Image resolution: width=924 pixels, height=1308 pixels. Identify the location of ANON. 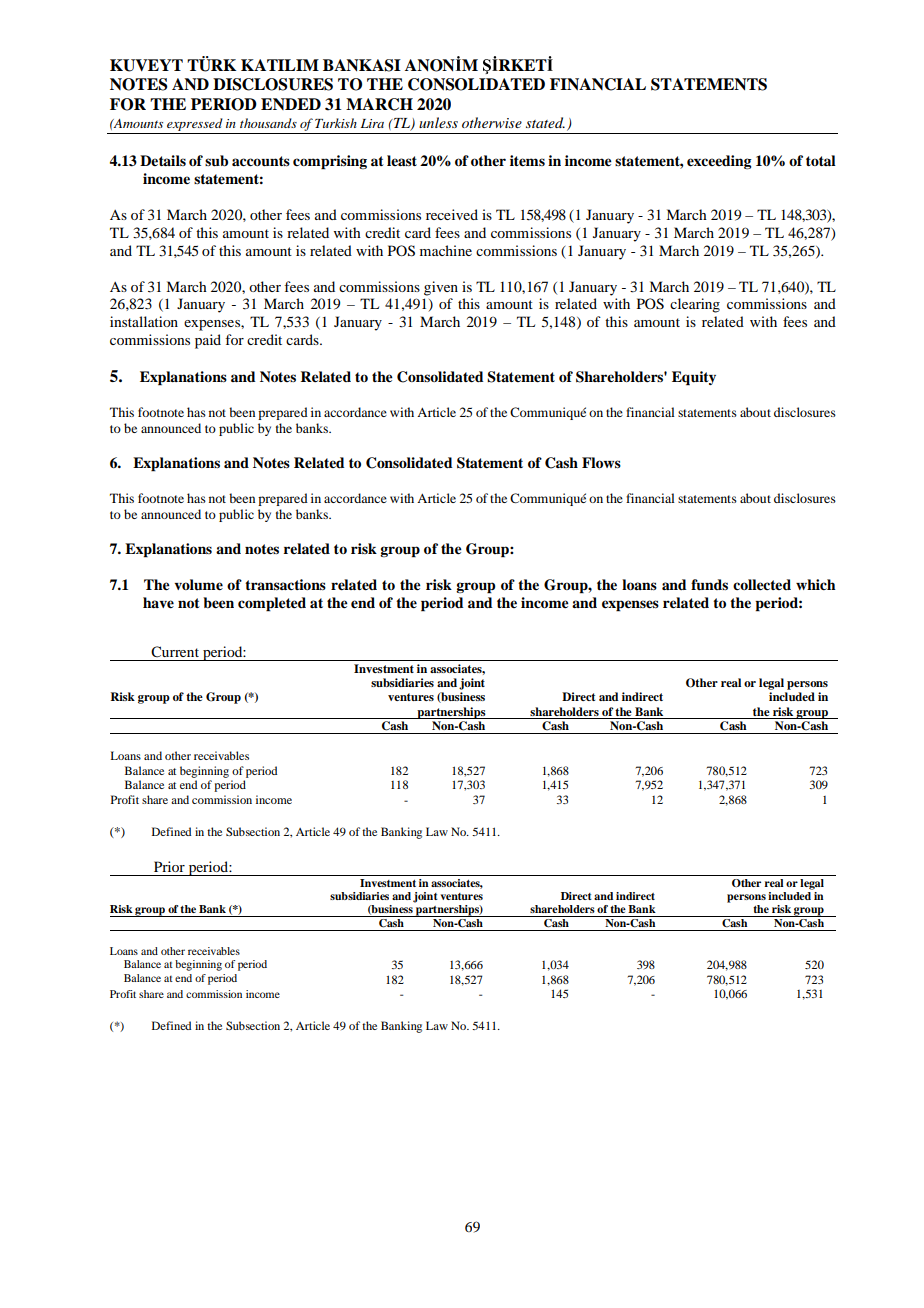
(431, 65).
